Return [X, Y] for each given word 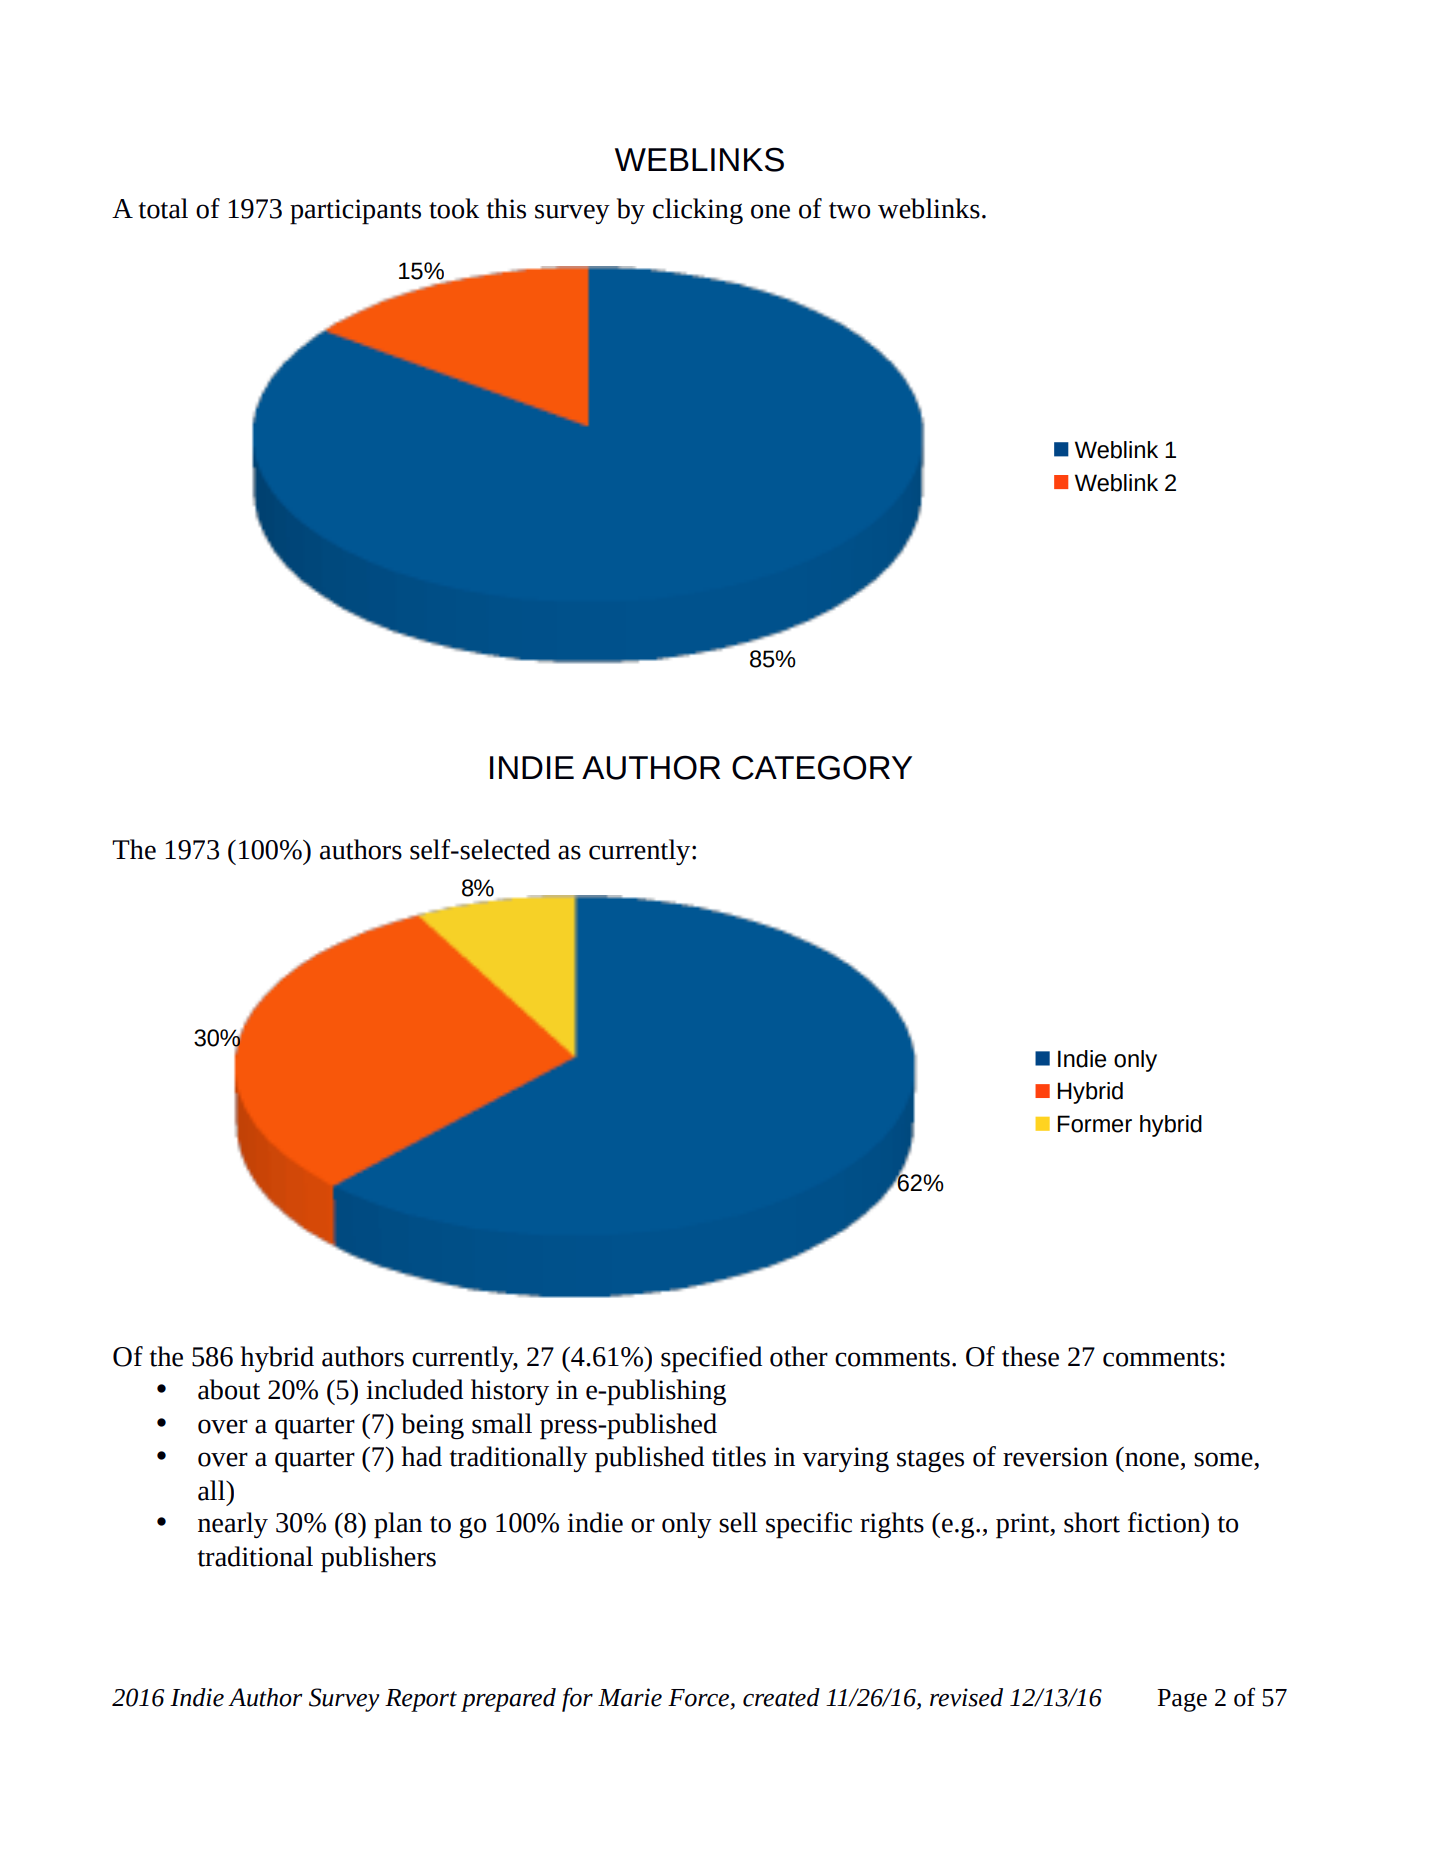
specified [711, 1359]
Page [1182, 1700]
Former [1095, 1124]
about [229, 1389]
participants [355, 212]
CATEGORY [822, 767]
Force [700, 1698]
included [414, 1389]
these [1030, 1356]
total [163, 208]
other [799, 1356]
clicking [698, 211]
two [849, 210]
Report [421, 1700]
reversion [1055, 1457]
